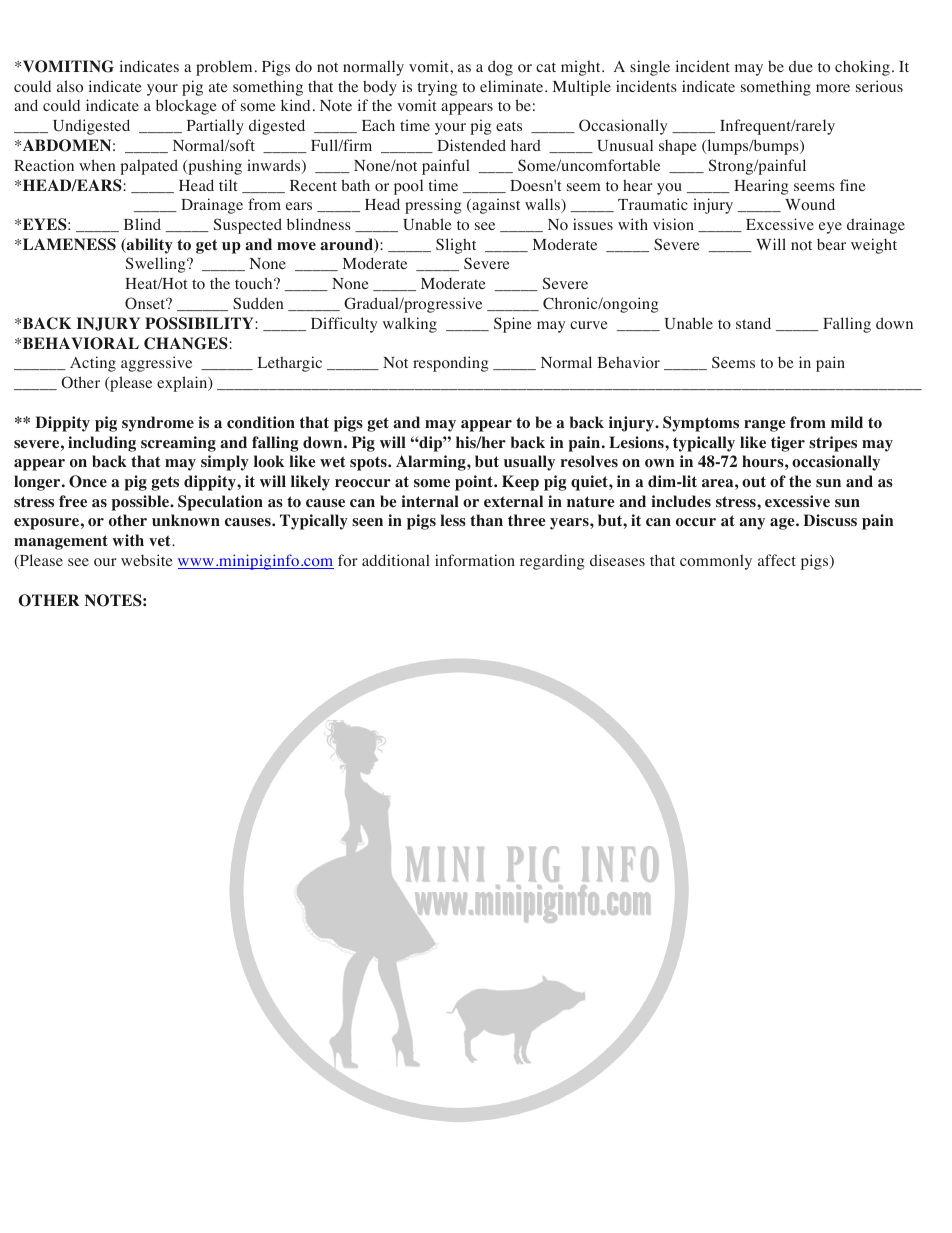 Image resolution: width=952 pixels, height=1233 pixels. I want to click on due, so click(801, 66).
